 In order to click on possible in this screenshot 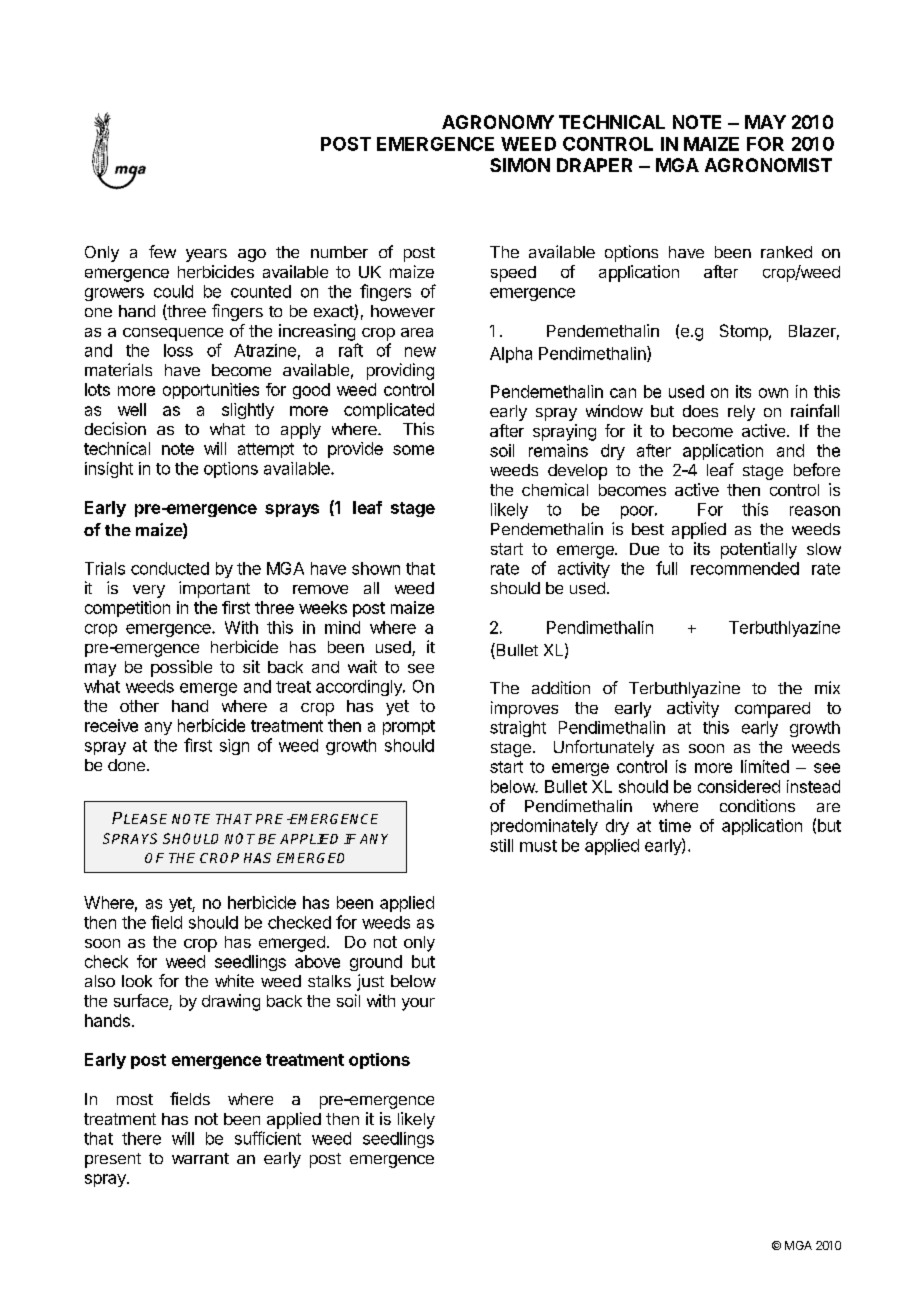, I will do `click(181, 668)`.
